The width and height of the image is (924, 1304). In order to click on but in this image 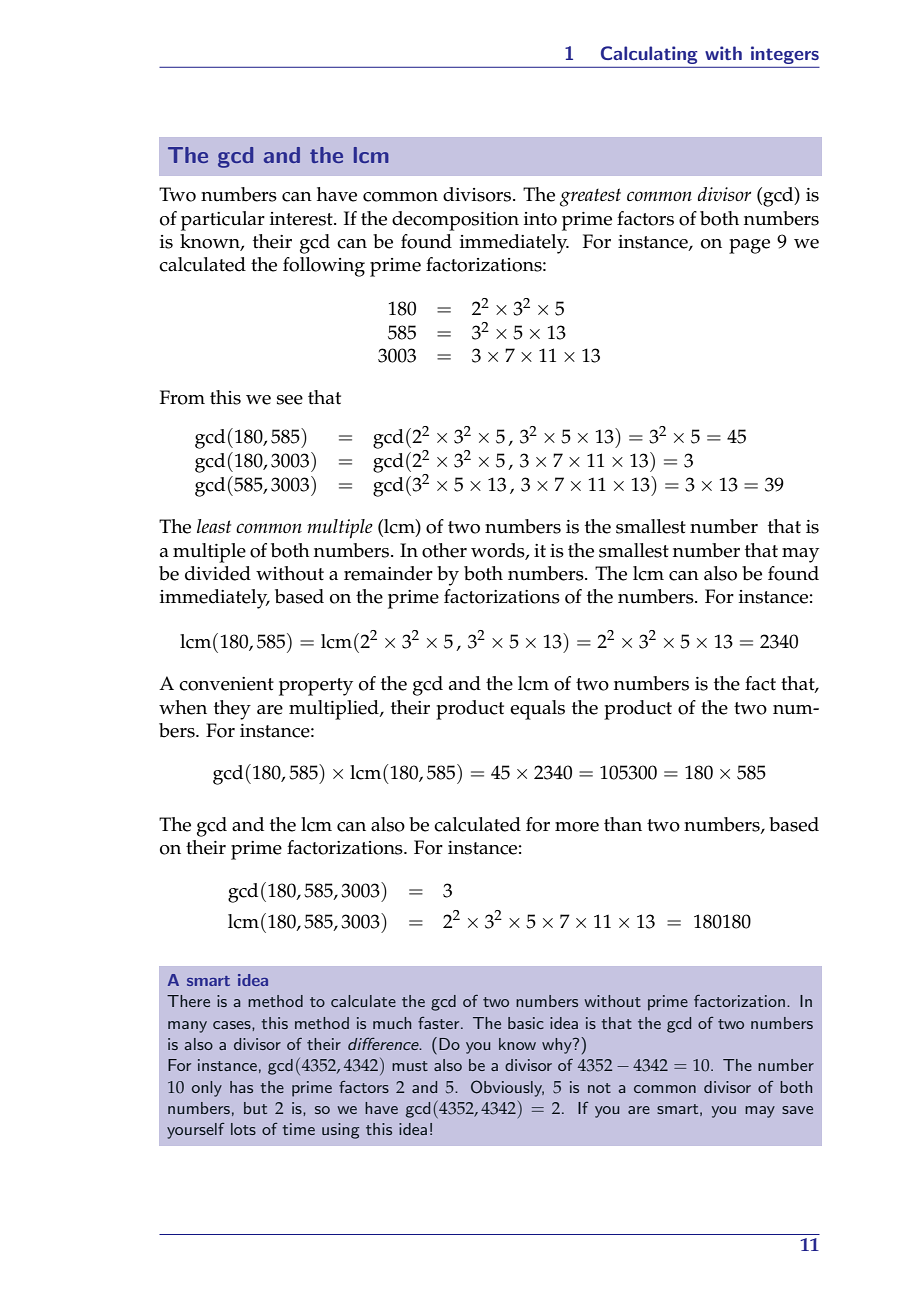, I will do `click(255, 1108)`.
